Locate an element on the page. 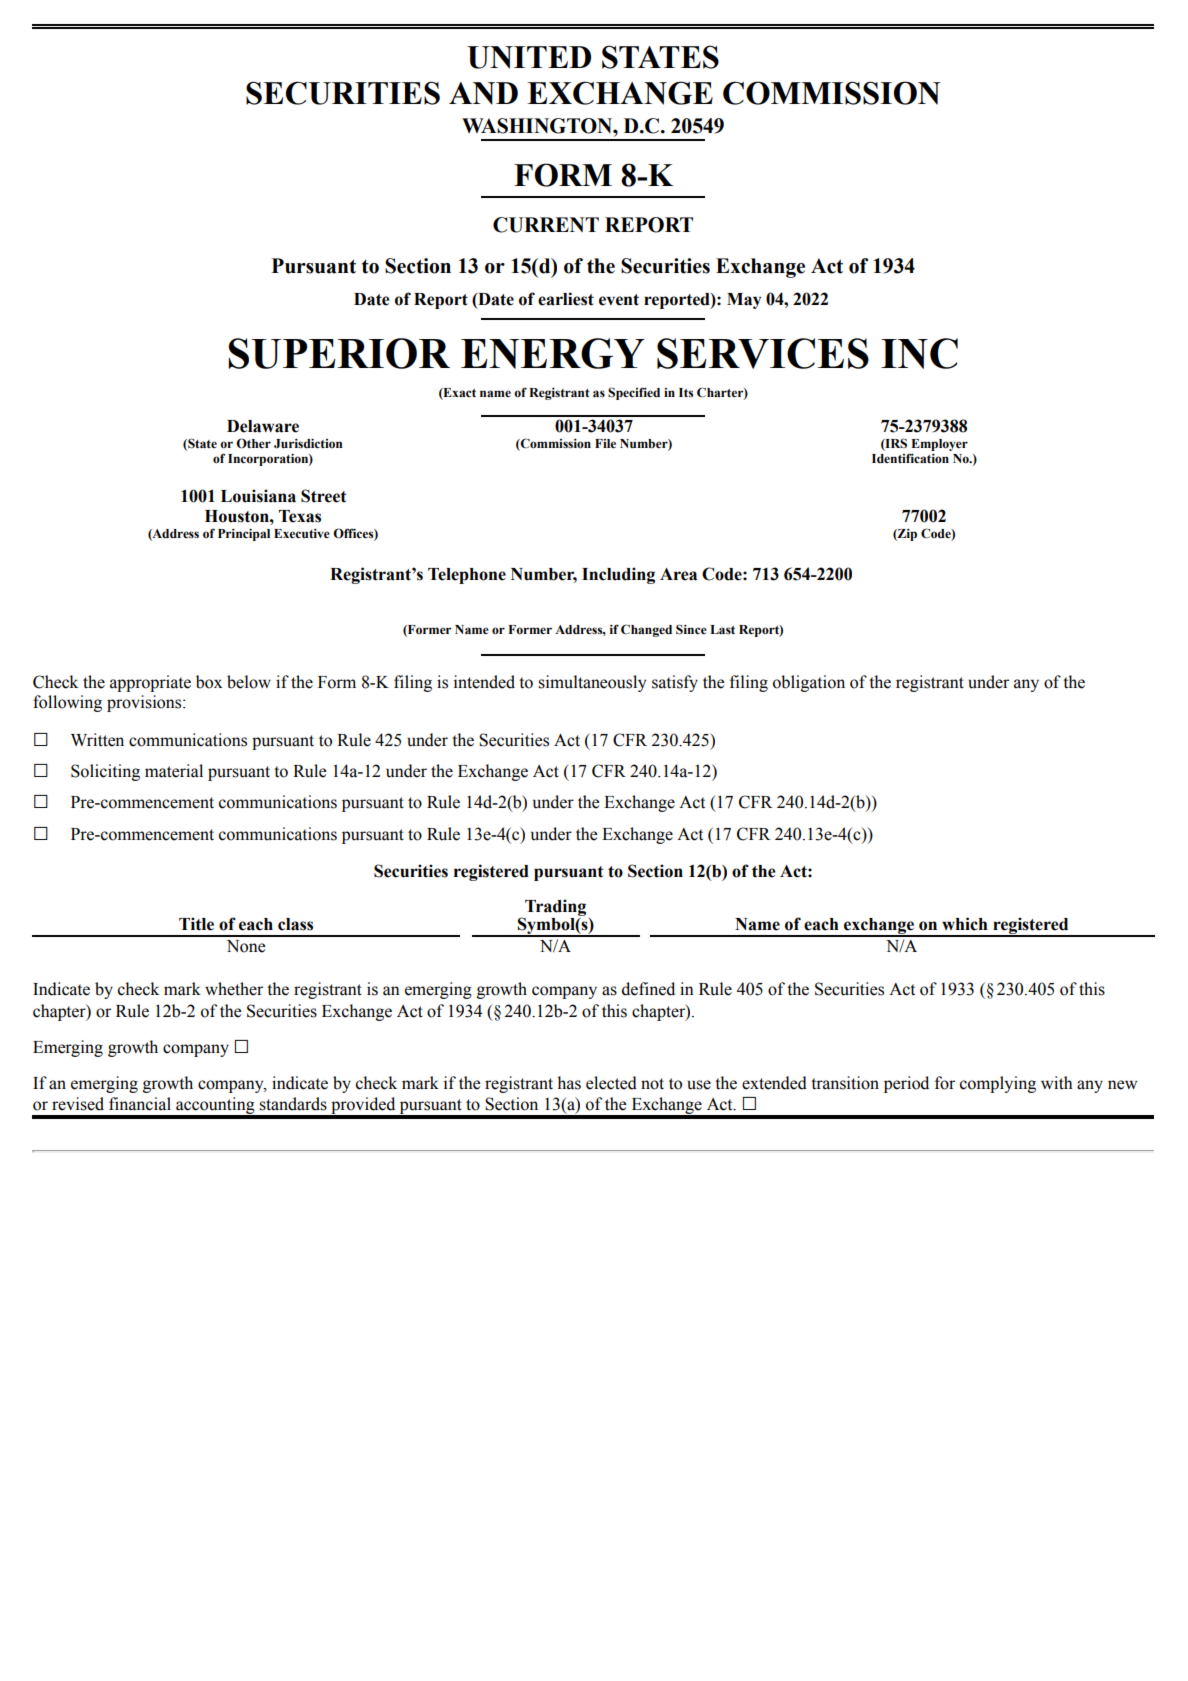  May is located at coordinates (744, 301).
